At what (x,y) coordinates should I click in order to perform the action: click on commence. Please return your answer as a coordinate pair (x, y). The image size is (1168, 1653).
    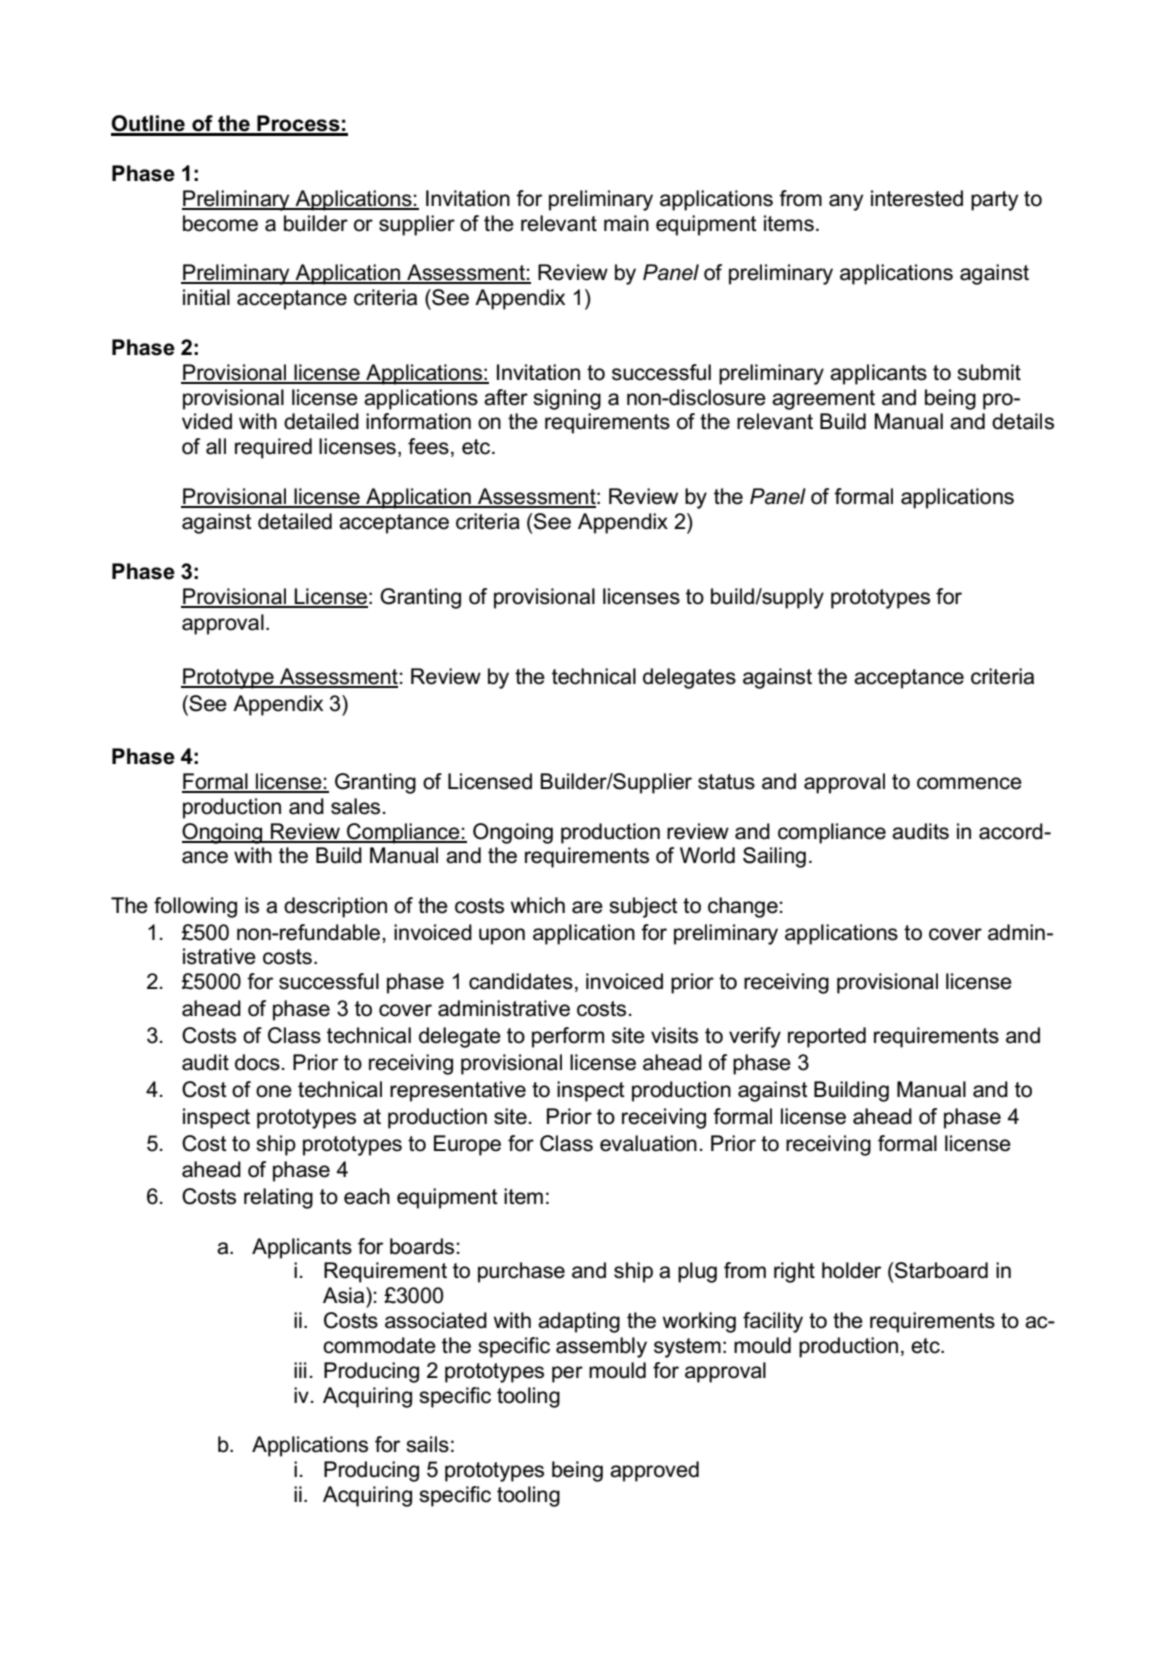
    Looking at the image, I should click on (969, 783).
